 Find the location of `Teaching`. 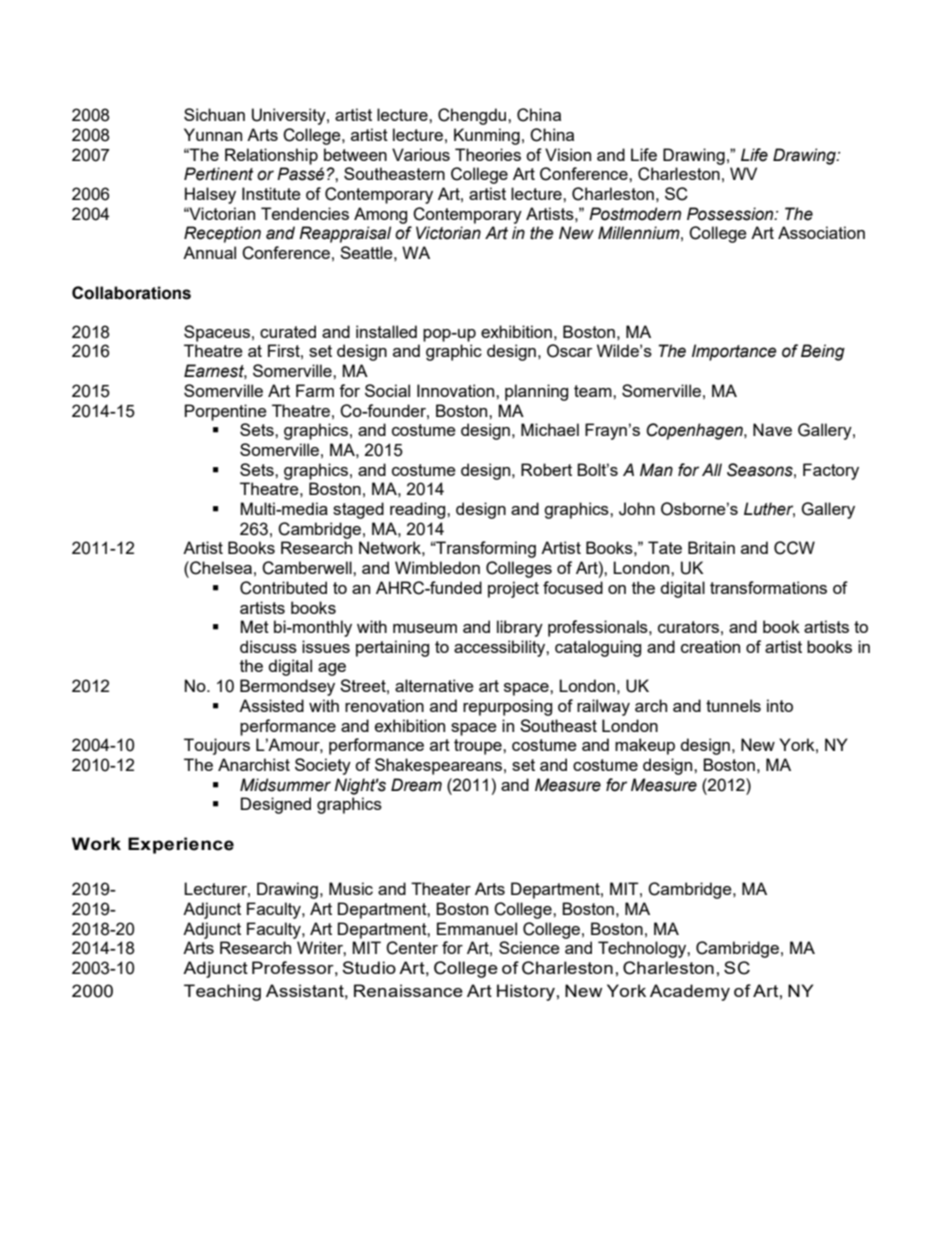

Teaching is located at coordinates (222, 992).
